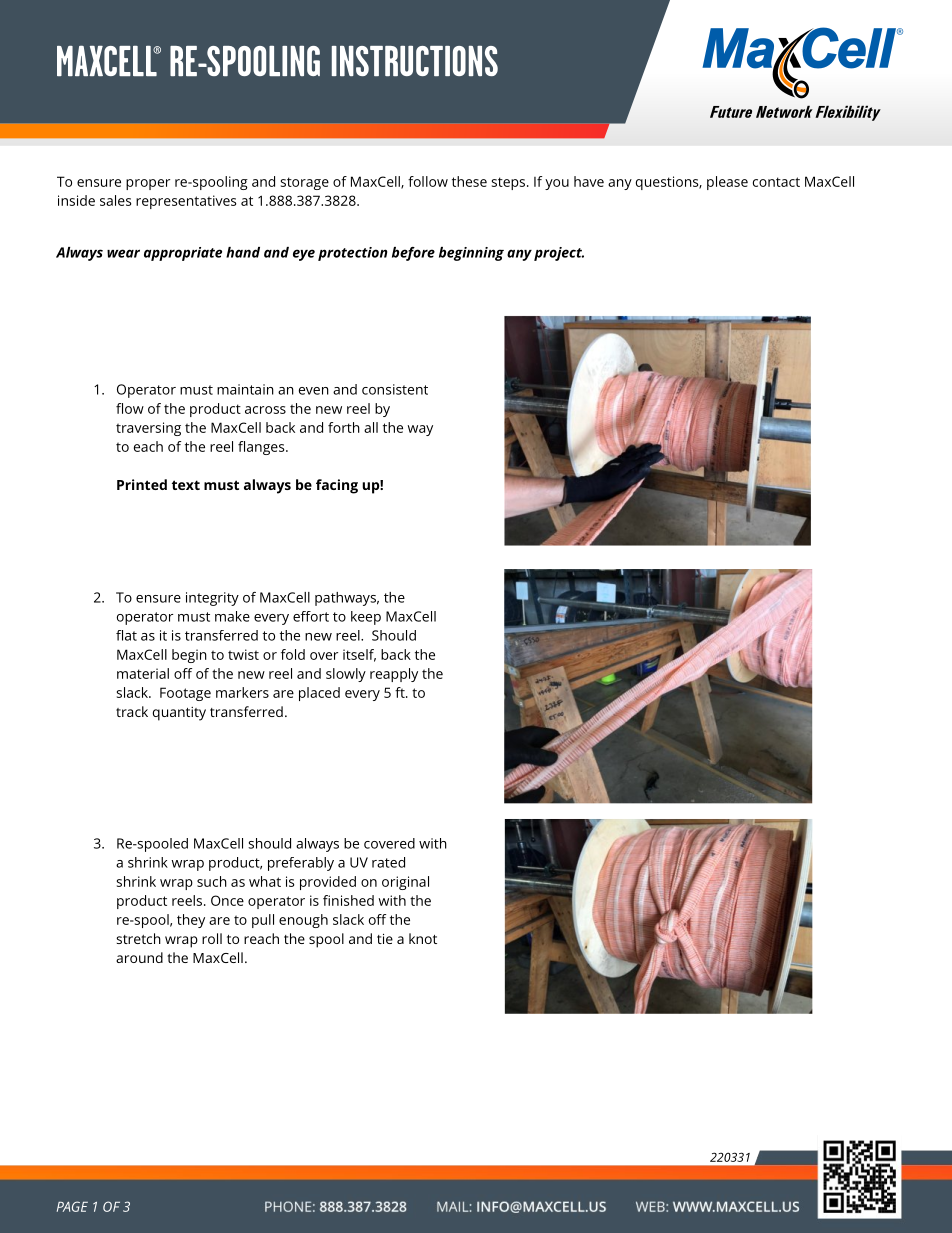 The height and width of the screenshot is (1233, 952). I want to click on PAGE, so click(72, 1206).
